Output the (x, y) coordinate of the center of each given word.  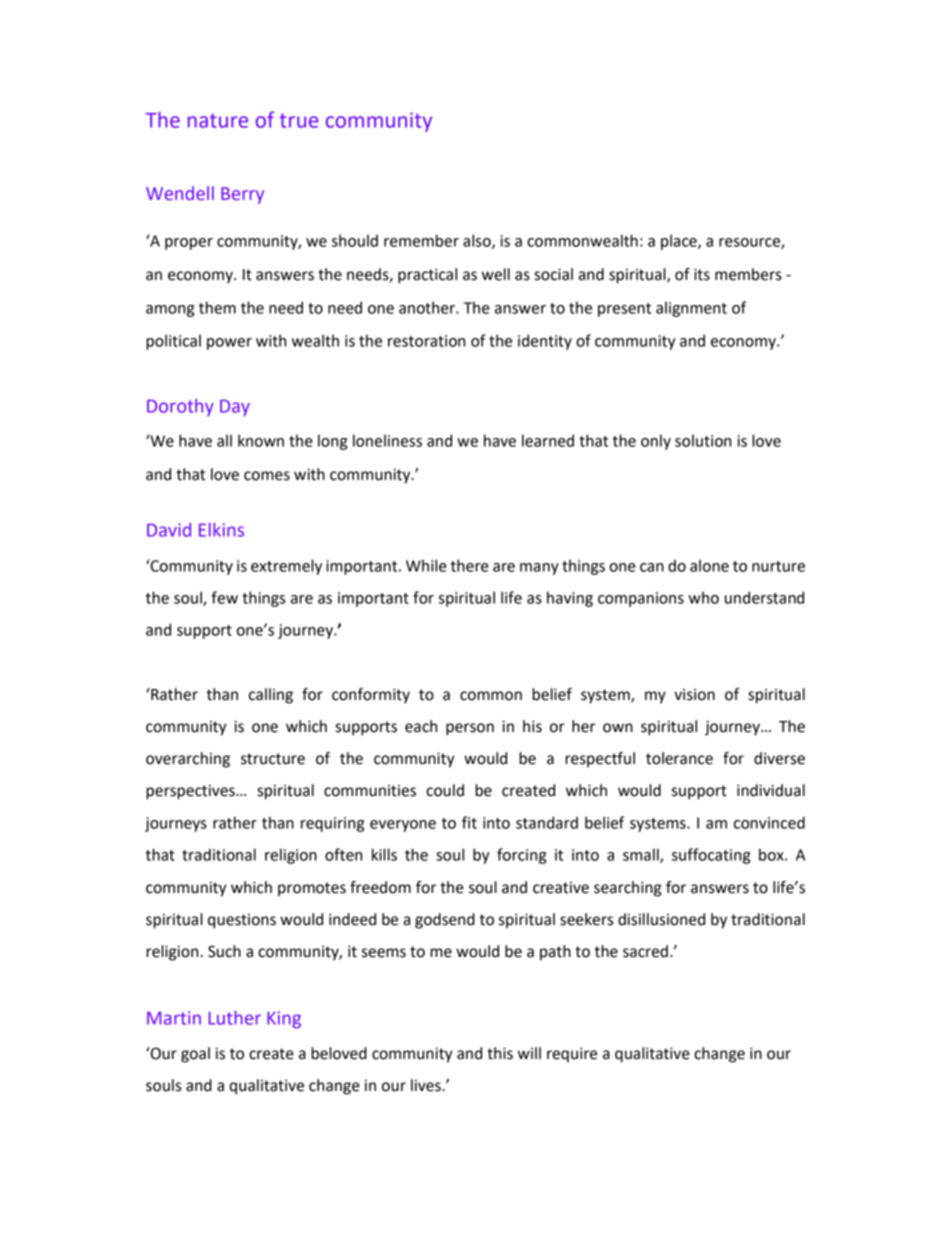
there (470, 565)
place (680, 242)
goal (195, 1055)
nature (218, 120)
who (704, 597)
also (478, 241)
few (224, 597)
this (500, 1053)
